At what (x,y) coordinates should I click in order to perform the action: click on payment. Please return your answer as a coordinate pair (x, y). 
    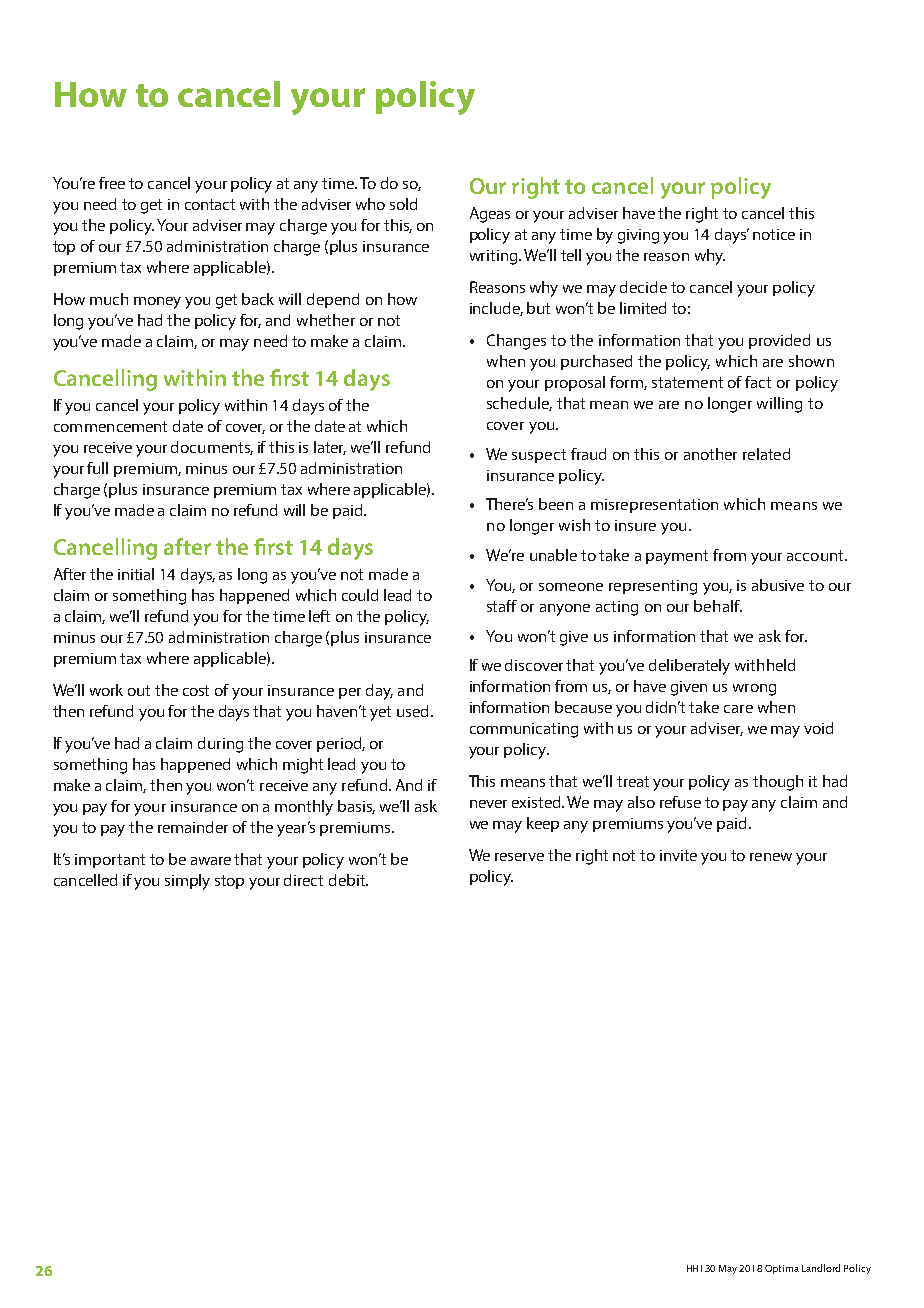
    Looking at the image, I should click on (677, 557).
